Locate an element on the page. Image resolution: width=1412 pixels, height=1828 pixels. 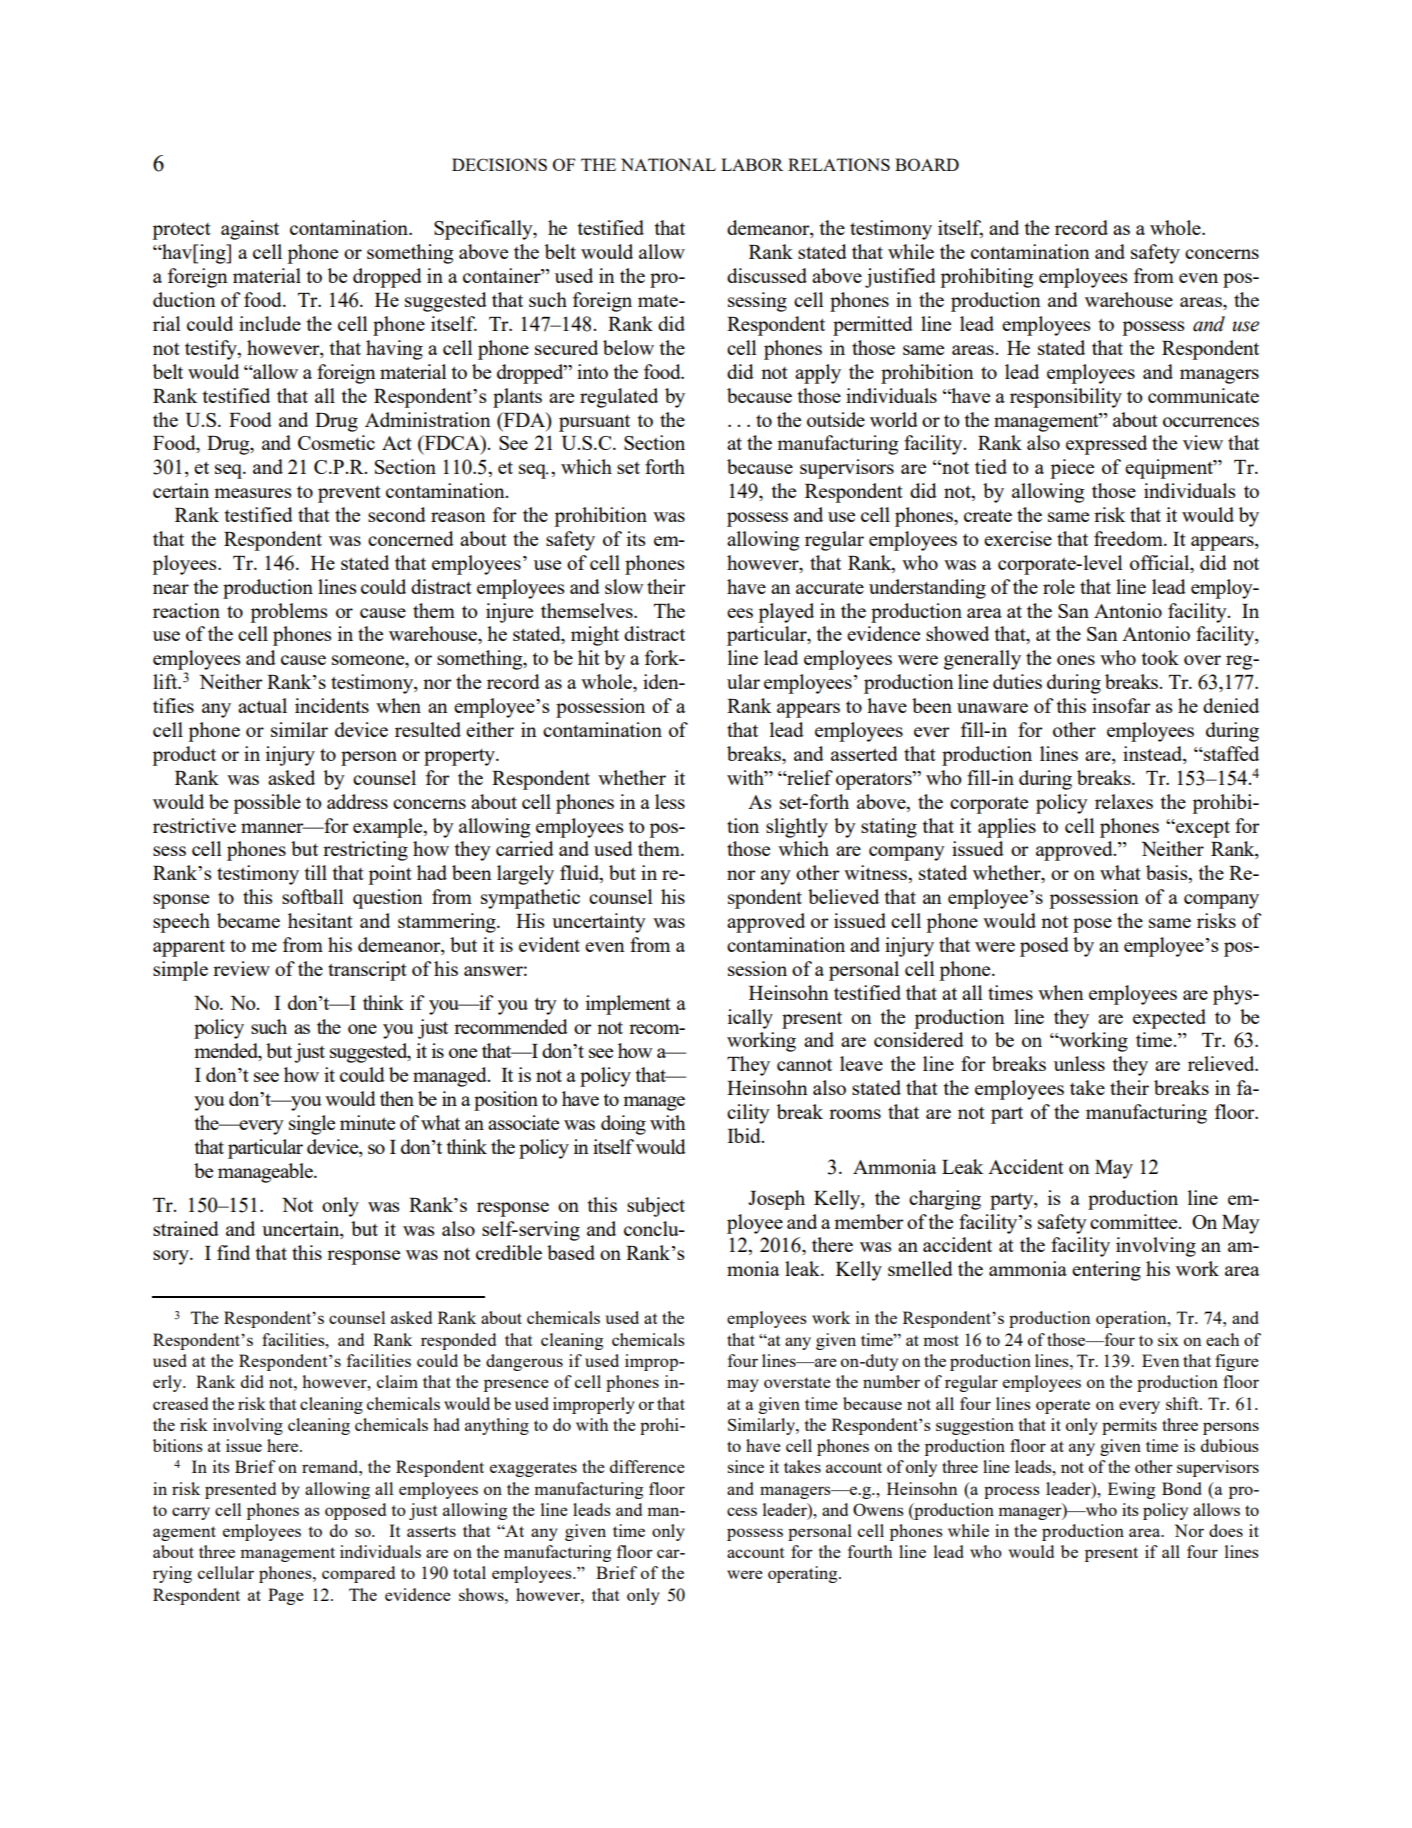
BOARD is located at coordinates (927, 164).
